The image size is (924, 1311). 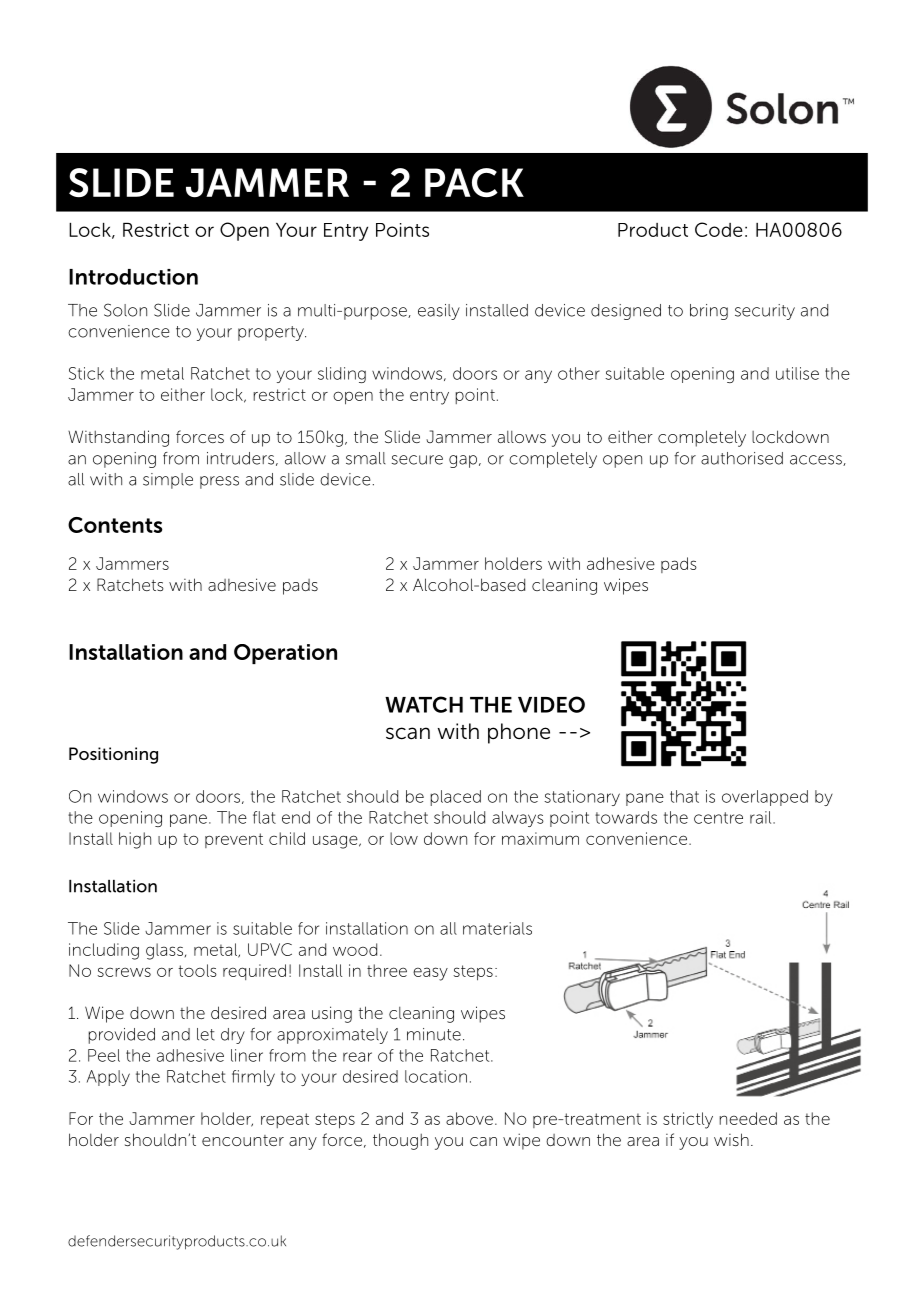 I want to click on Code, so click(x=719, y=229).
